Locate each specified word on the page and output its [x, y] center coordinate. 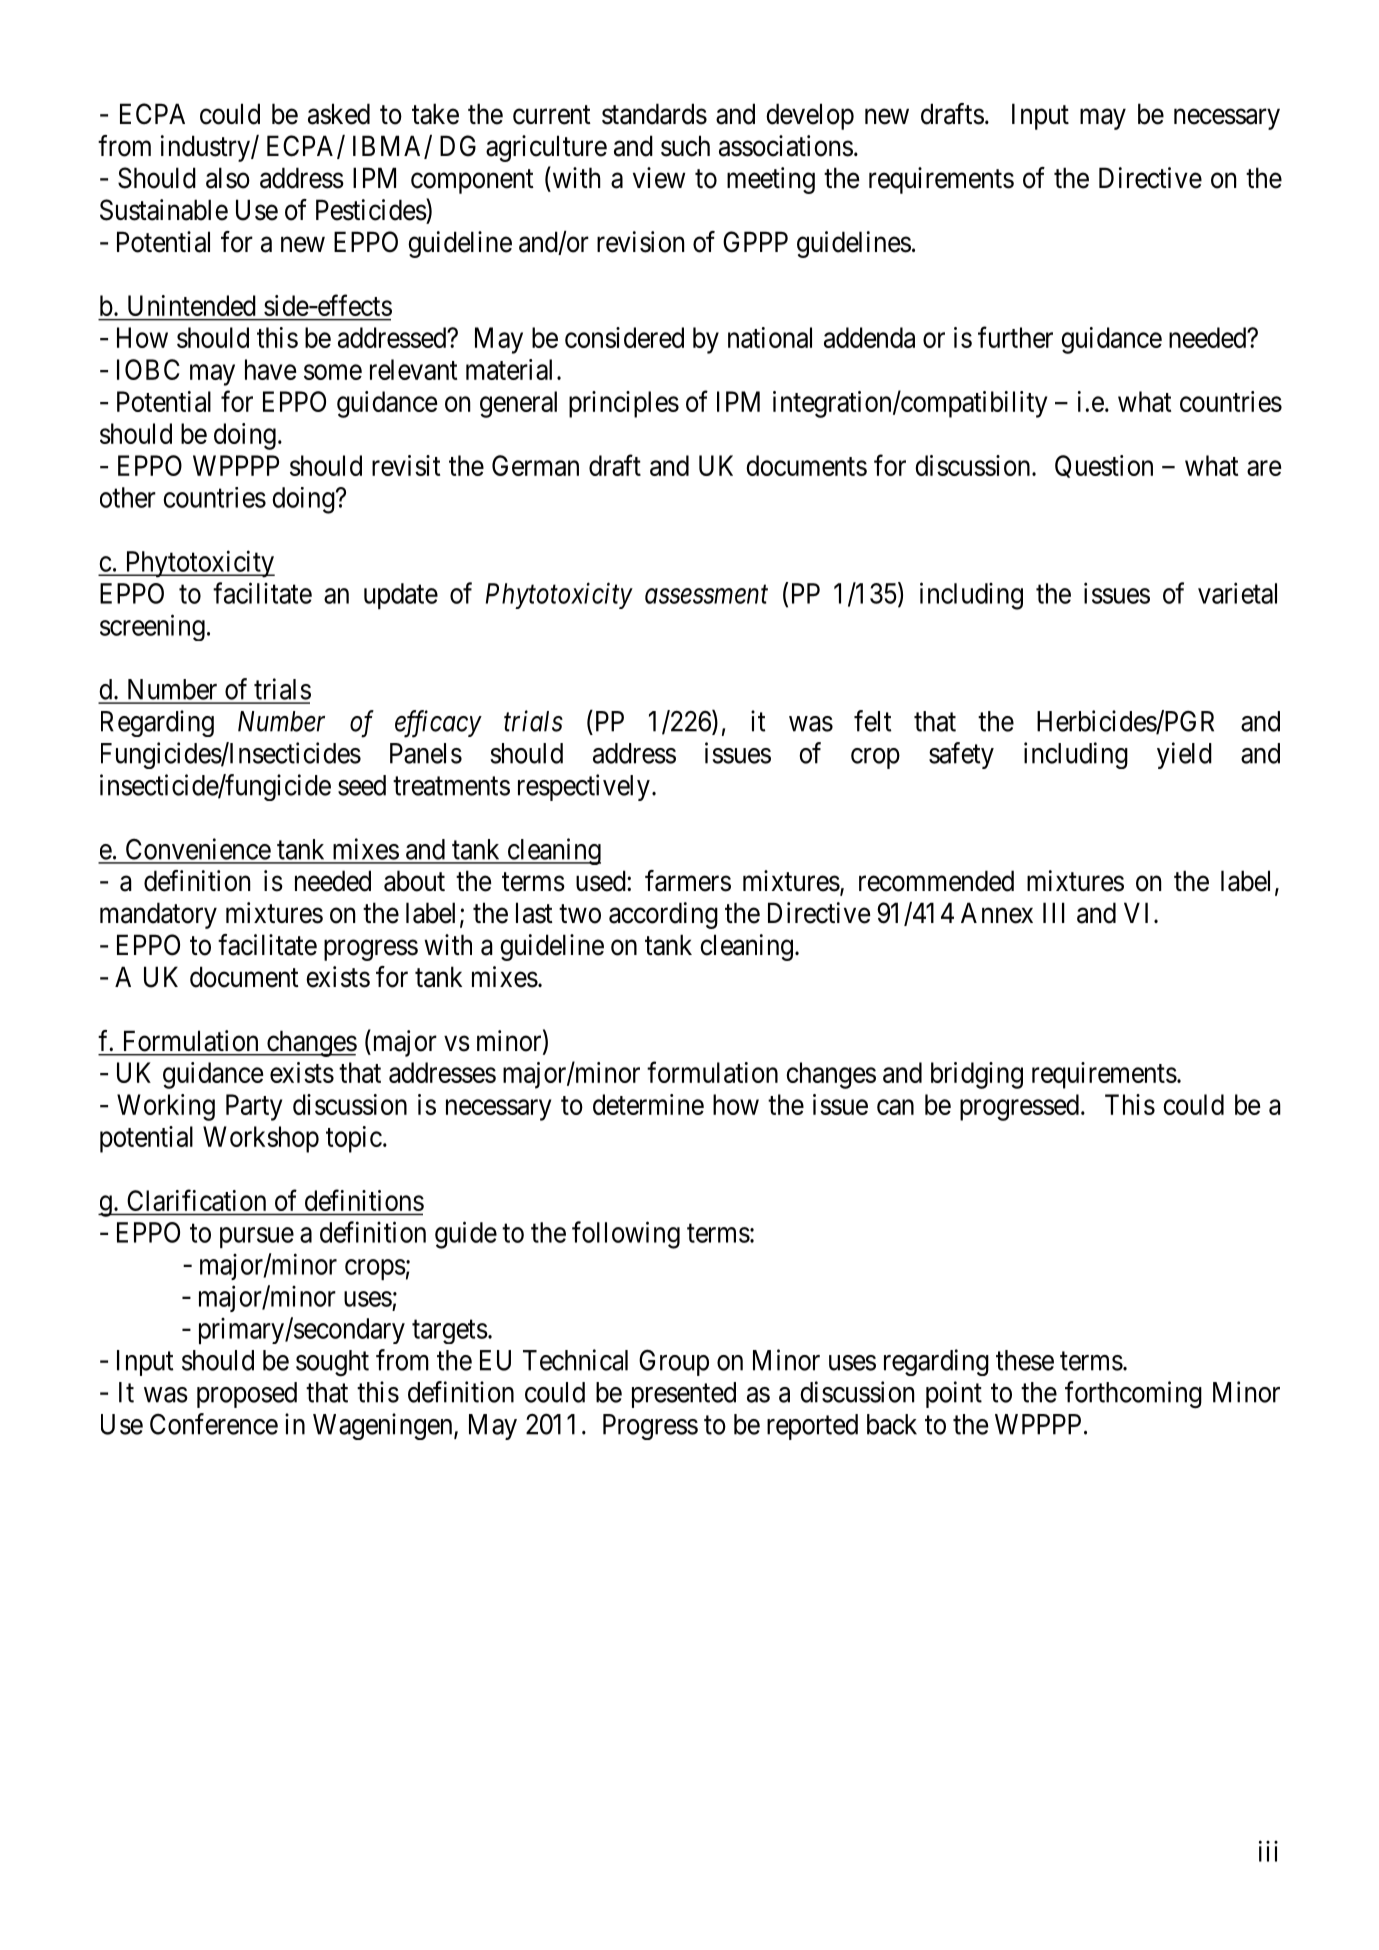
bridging [977, 1075]
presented [684, 1395]
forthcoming [1133, 1395]
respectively [584, 787]
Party [254, 1107]
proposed [247, 1395]
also [228, 178]
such [685, 146]
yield [1184, 755]
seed [362, 785]
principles [624, 404]
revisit [406, 465]
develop [810, 116]
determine [648, 1104]
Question [1104, 466]
